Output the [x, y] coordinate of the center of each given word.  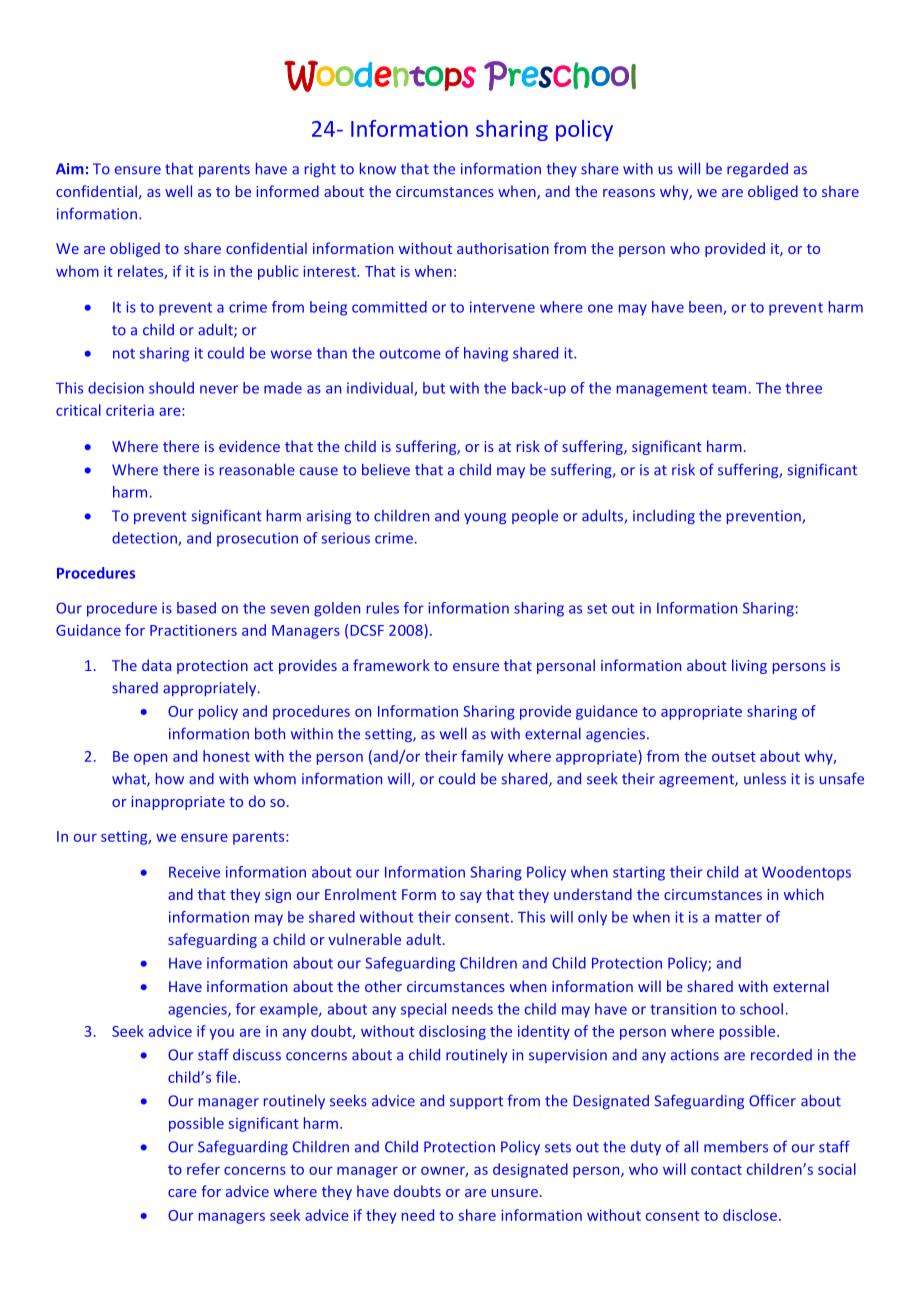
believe [386, 470]
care [182, 1193]
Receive [194, 872]
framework [391, 665]
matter [738, 917]
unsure [515, 1193]
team [729, 389]
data [156, 665]
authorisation [503, 248]
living [749, 666]
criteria [130, 410]
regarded [757, 170]
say [471, 897]
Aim [70, 169]
